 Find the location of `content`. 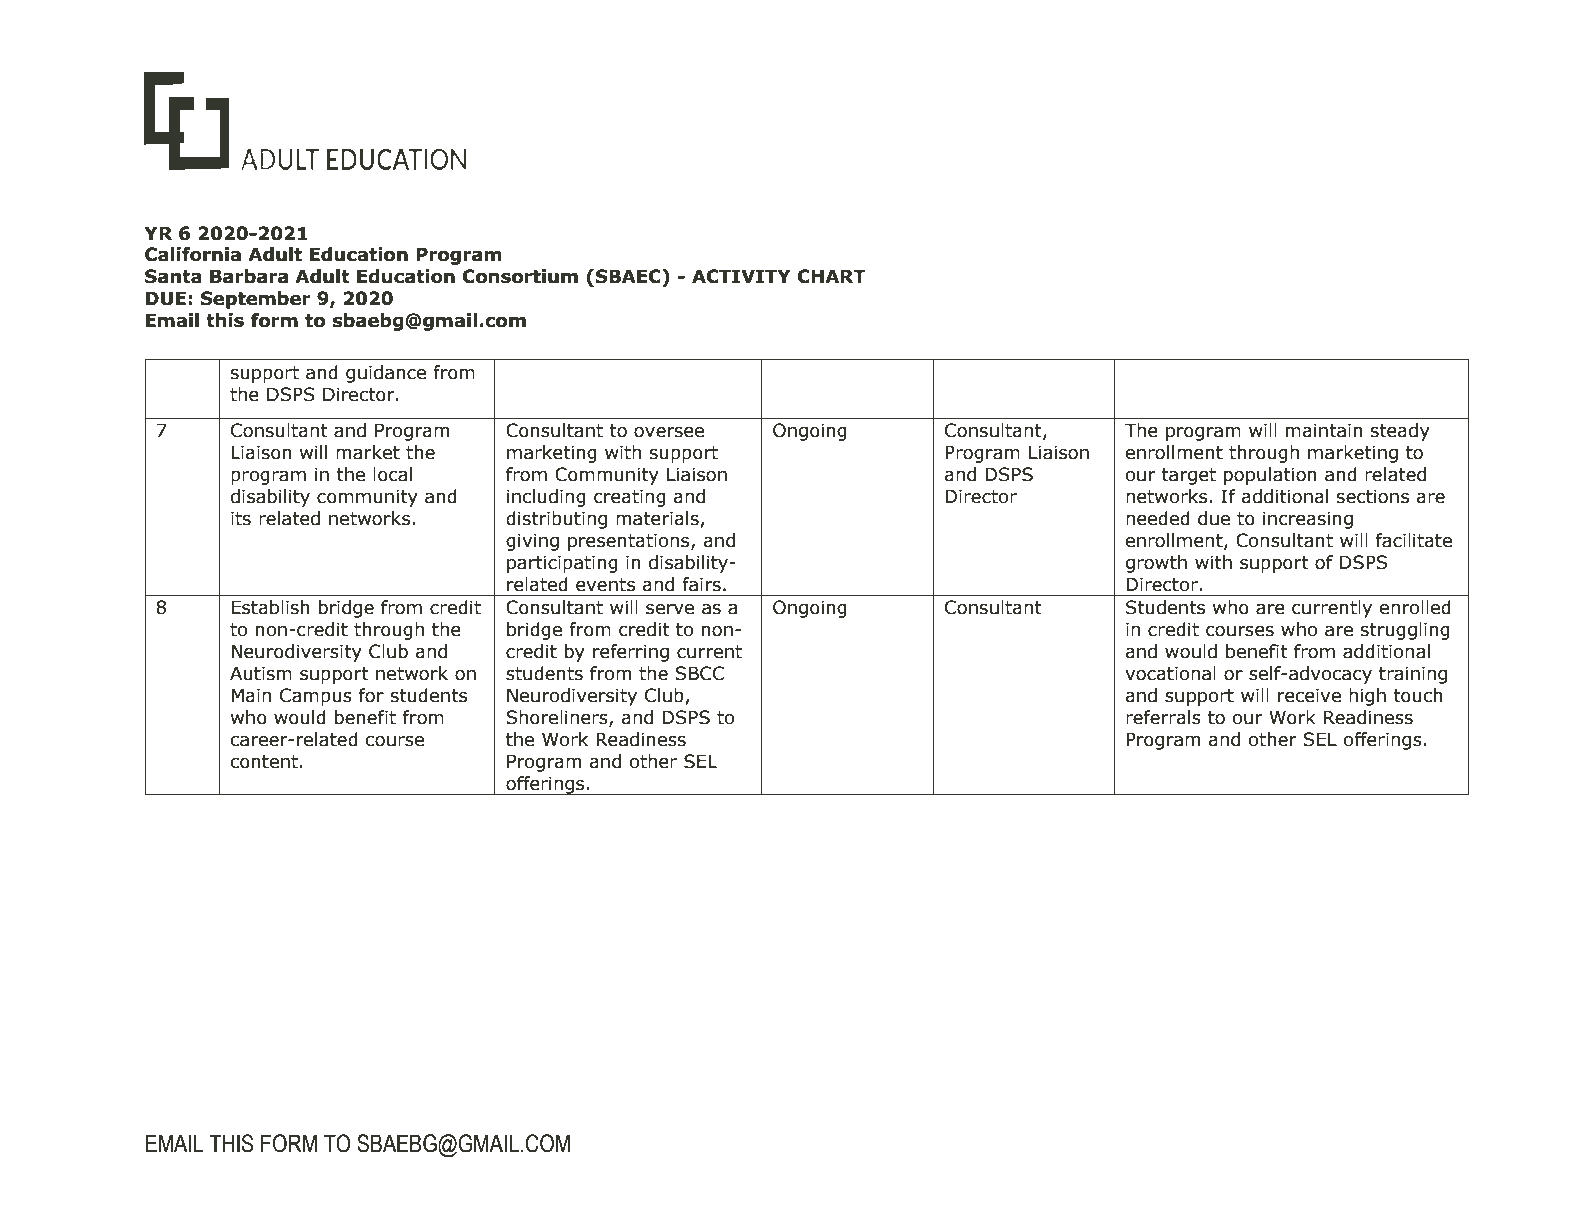

content is located at coordinates (264, 762).
